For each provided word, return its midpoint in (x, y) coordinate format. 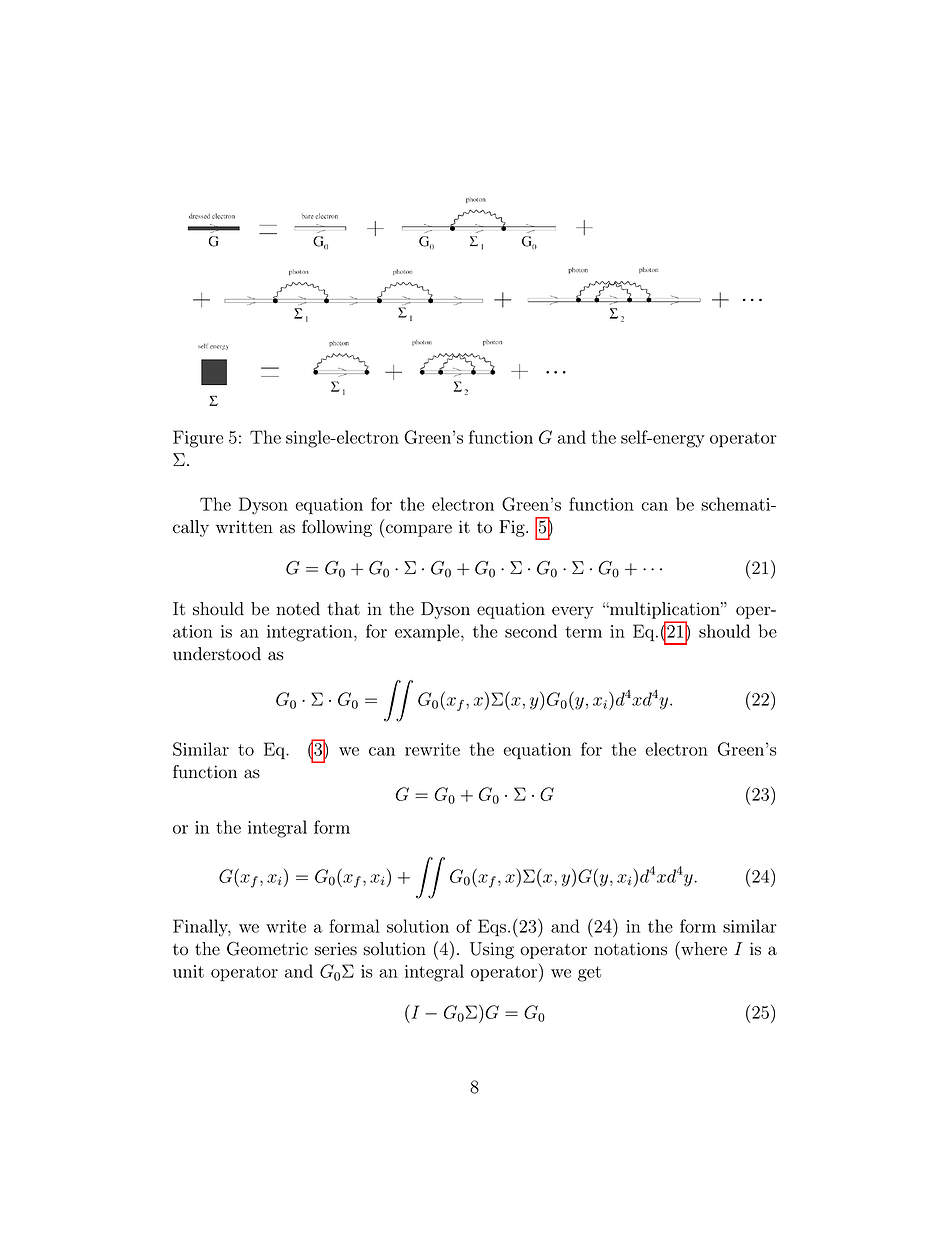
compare (419, 530)
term (583, 632)
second (531, 631)
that (343, 609)
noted (298, 609)
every (572, 612)
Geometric (267, 949)
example (428, 633)
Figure (198, 439)
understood (217, 654)
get (589, 974)
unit (188, 971)
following (337, 528)
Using (492, 950)
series (336, 949)
